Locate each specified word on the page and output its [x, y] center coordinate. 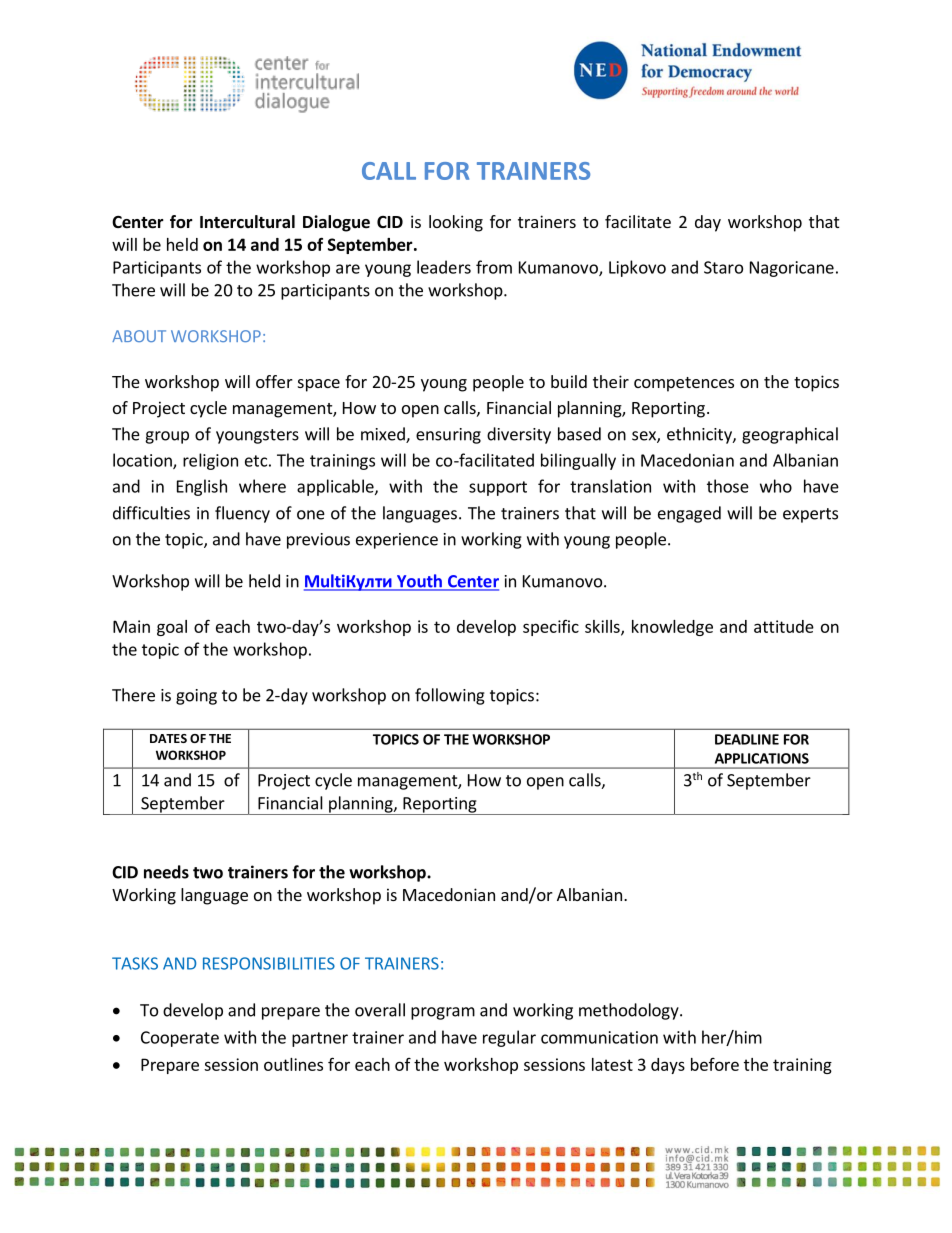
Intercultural [247, 222]
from [494, 267]
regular [509, 1038]
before [715, 1064]
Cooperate [180, 1039]
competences [684, 384]
